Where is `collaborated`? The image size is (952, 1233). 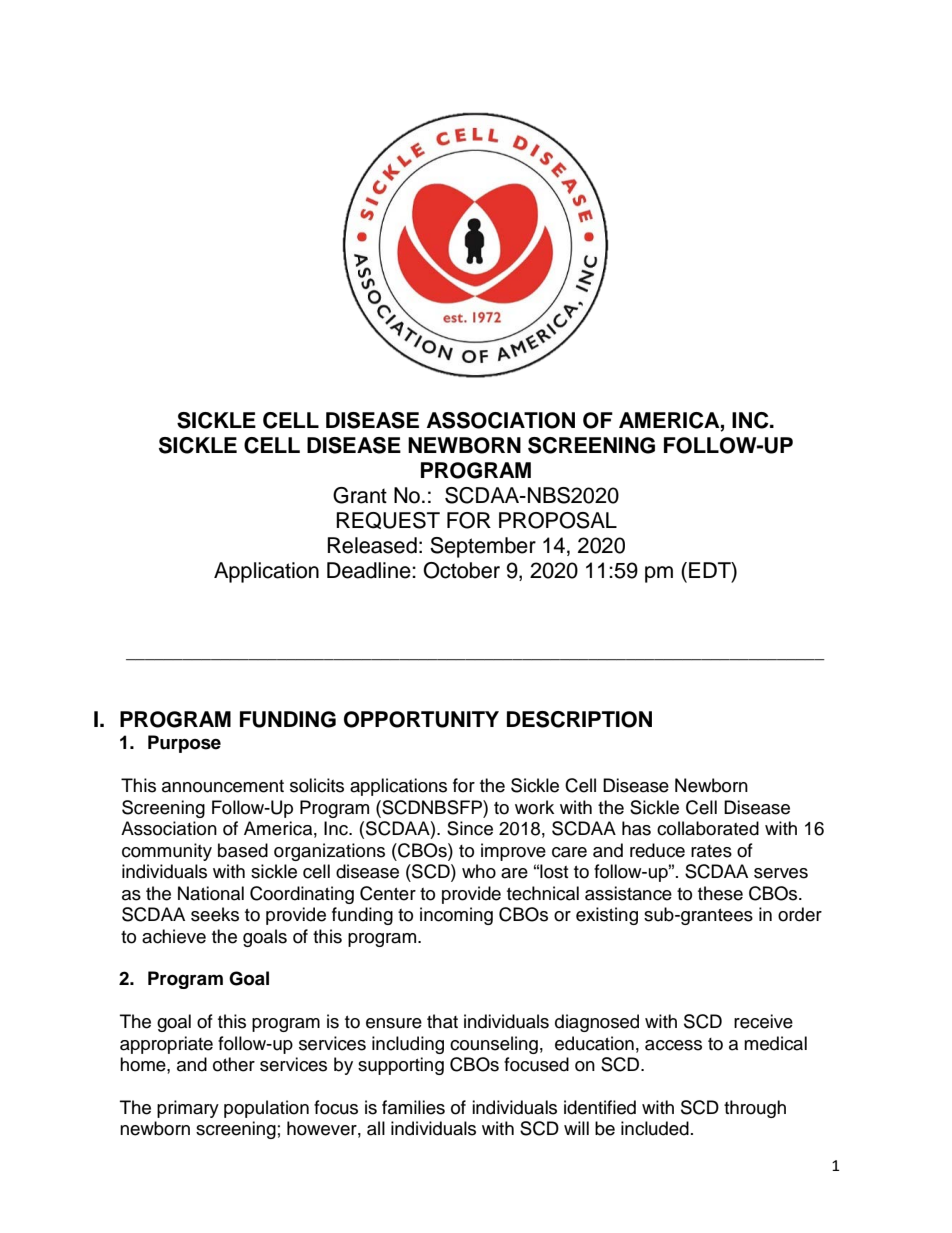 collaborated is located at coordinates (708, 828).
